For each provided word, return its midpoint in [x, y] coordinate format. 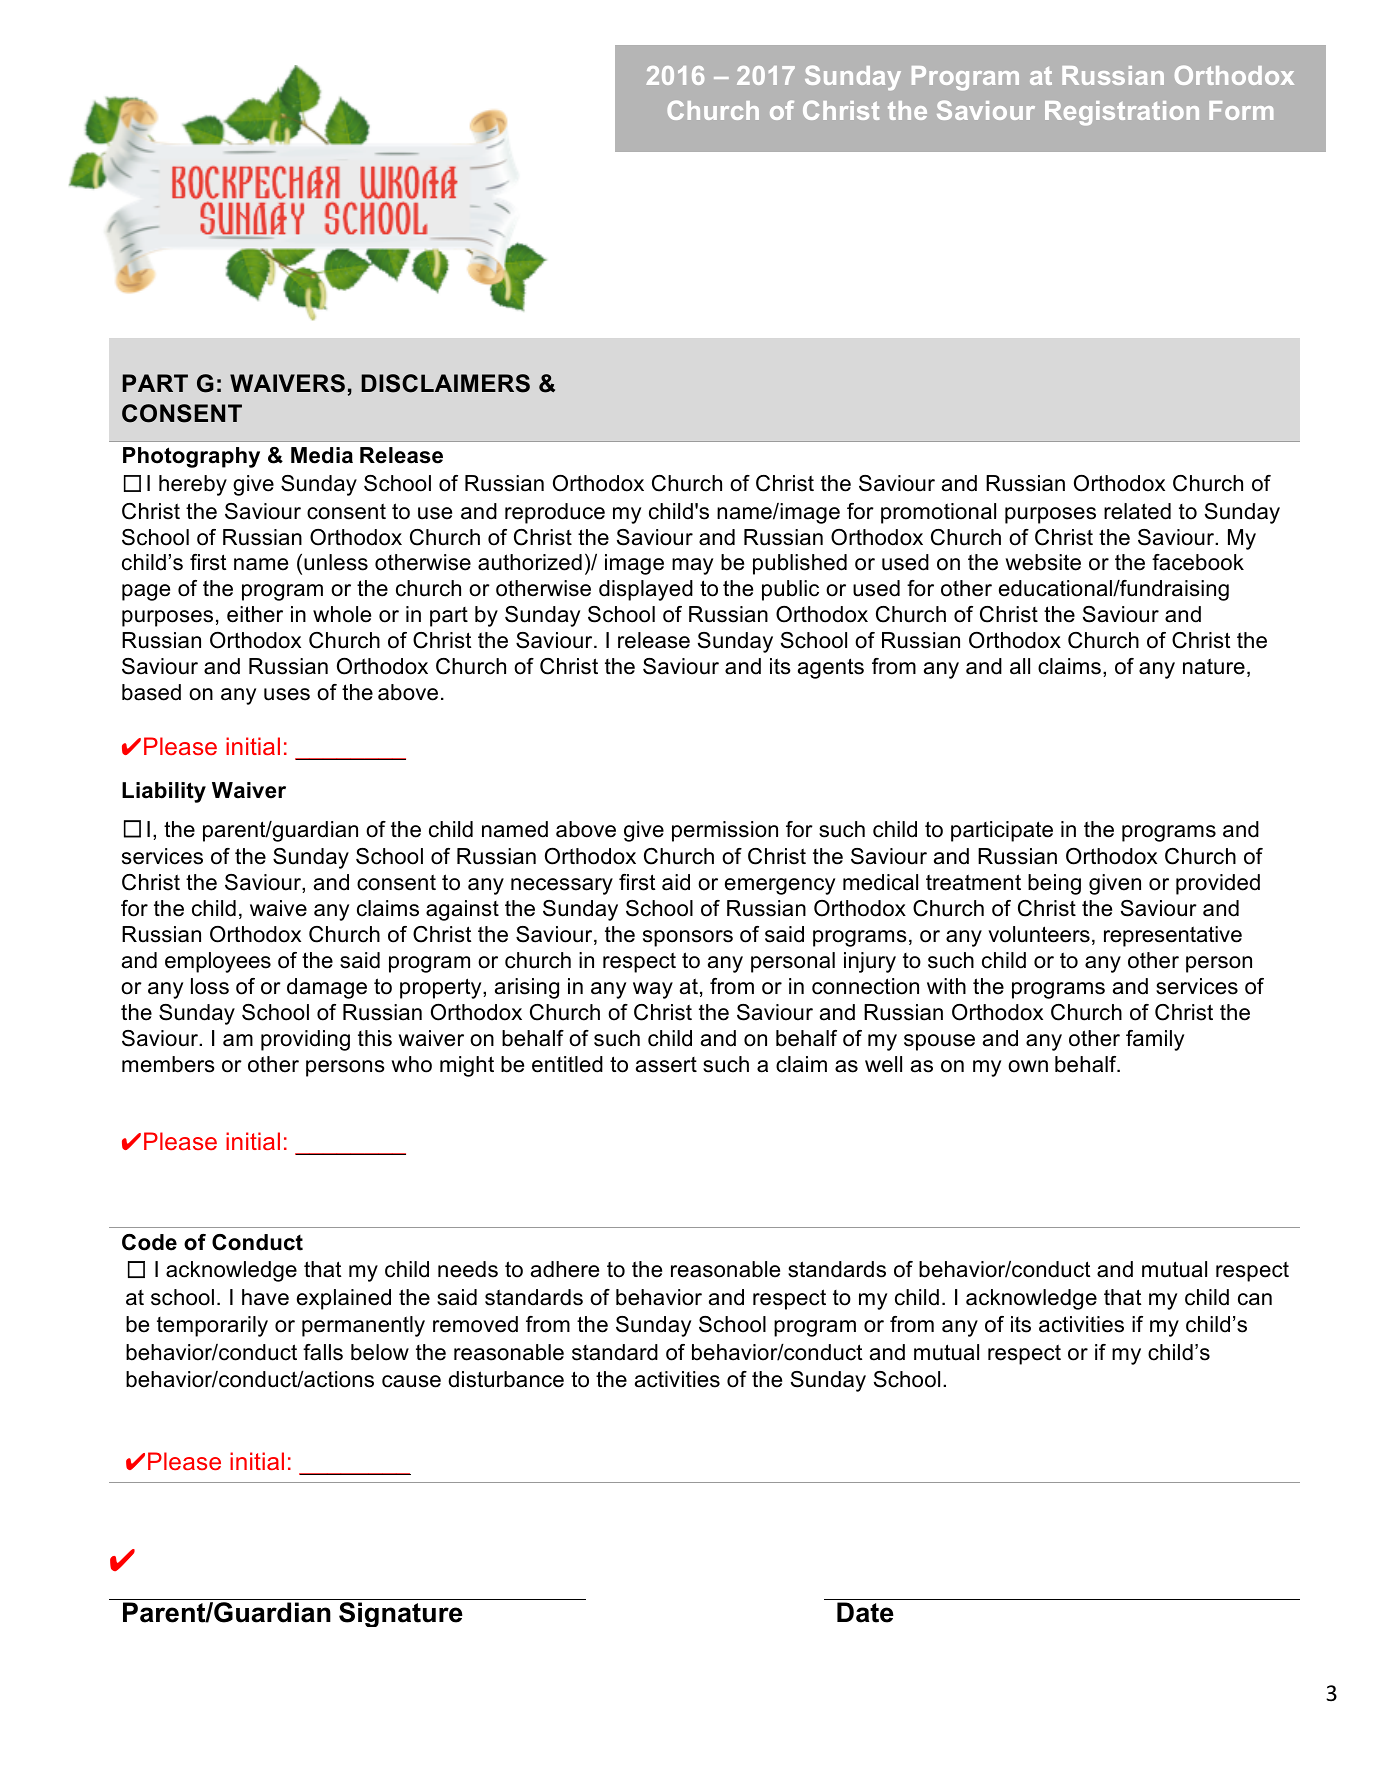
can [1255, 1299]
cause [411, 1381]
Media [322, 455]
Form [1241, 110]
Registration [1122, 113]
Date [865, 1612]
